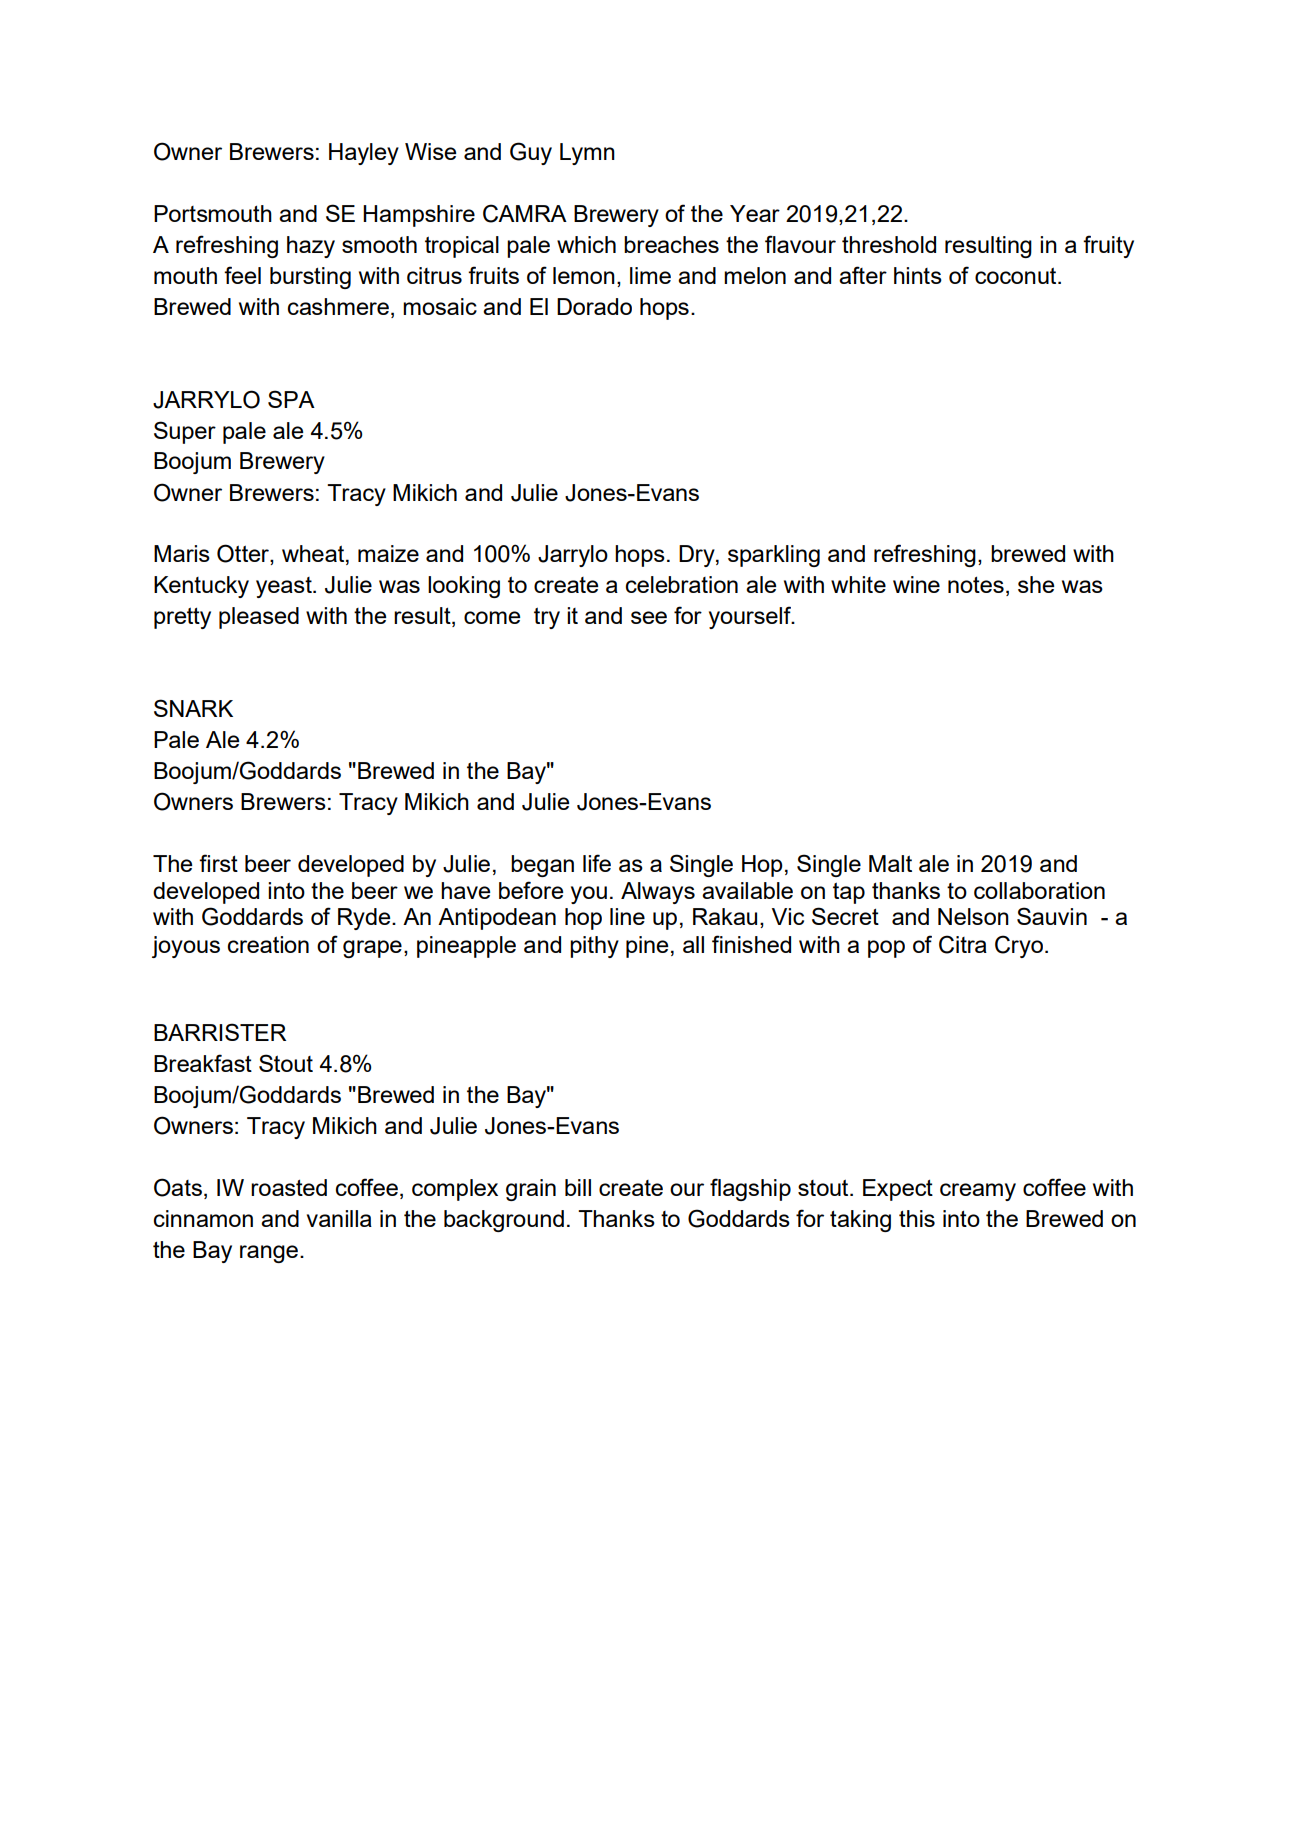 The image size is (1300, 1839). I want to click on Dry, so click(698, 556).
